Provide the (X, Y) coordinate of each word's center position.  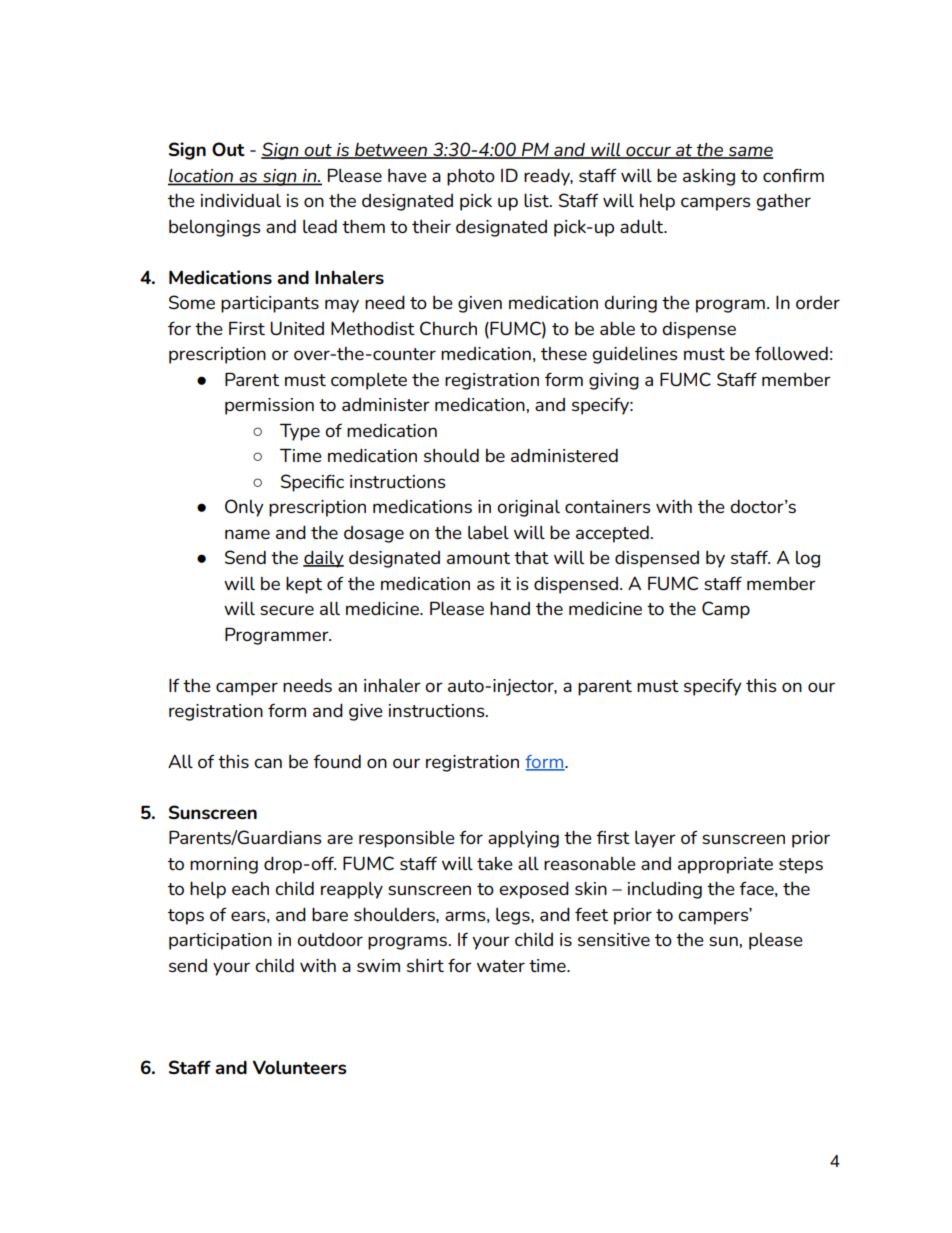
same (750, 152)
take (495, 863)
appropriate (725, 865)
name (247, 534)
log (808, 559)
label (488, 532)
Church (448, 328)
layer (655, 839)
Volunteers (300, 1067)
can (268, 763)
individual (241, 200)
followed (791, 353)
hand (510, 608)
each (250, 888)
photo (471, 177)
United (297, 328)
